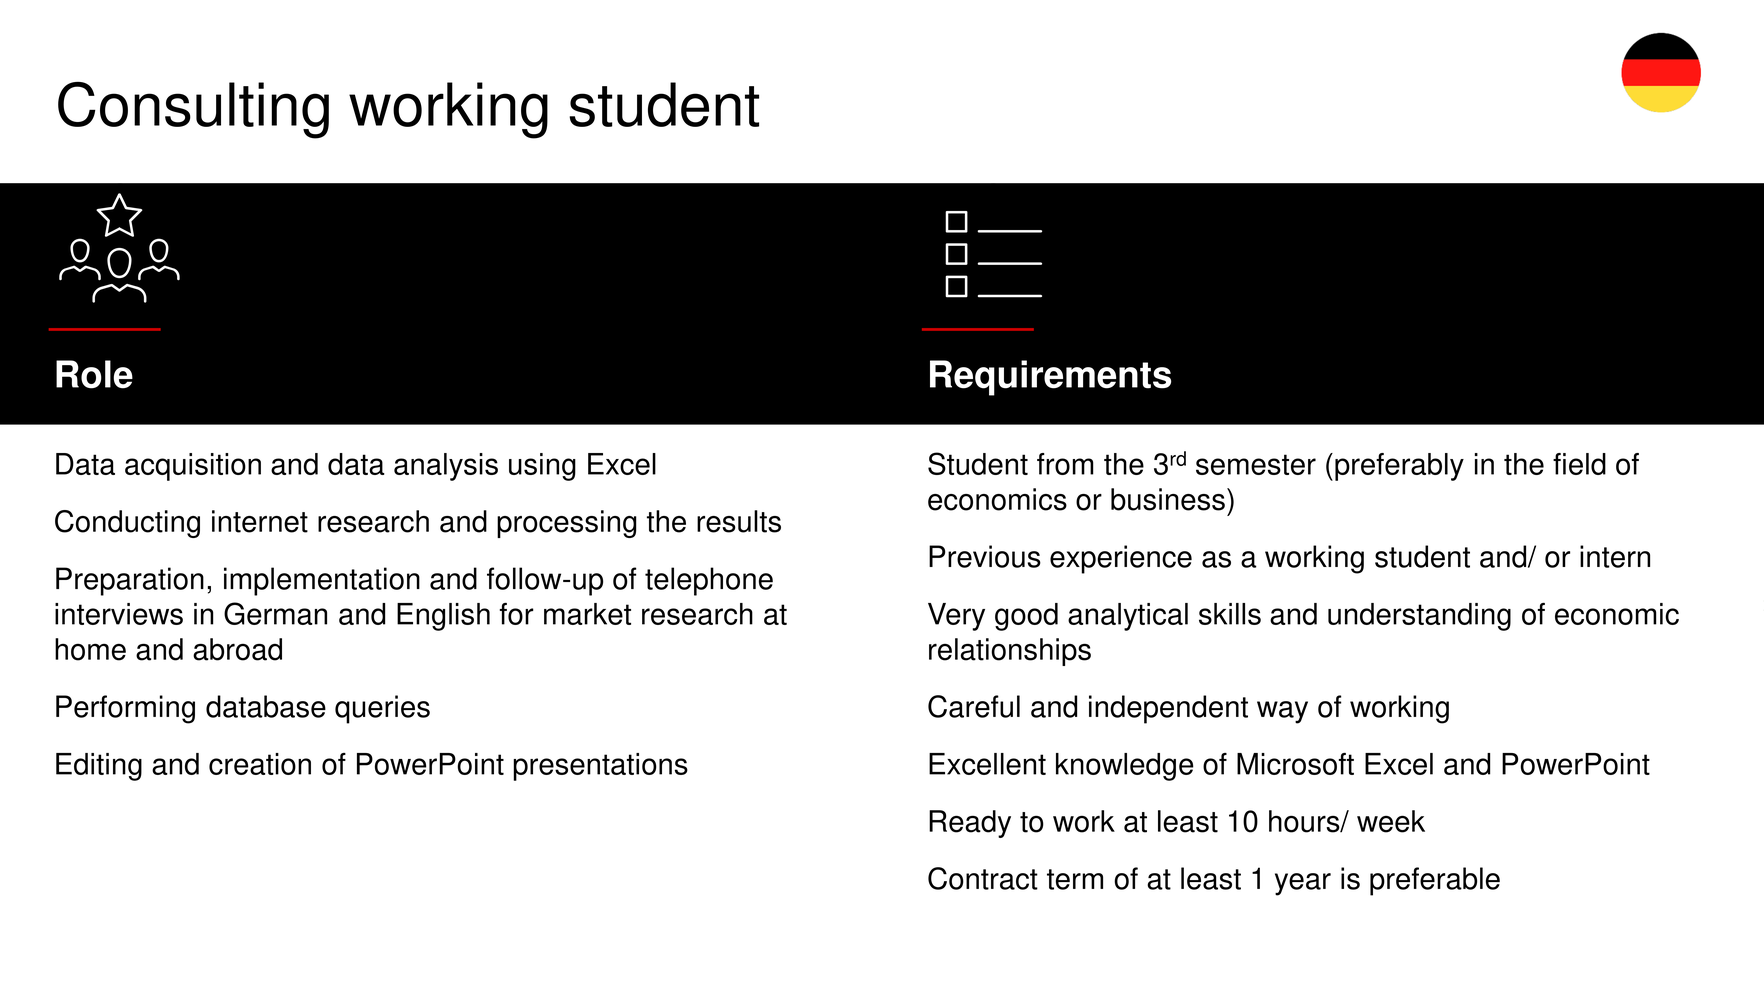 The width and height of the page is (1764, 992). I want to click on Contract, so click(983, 878).
